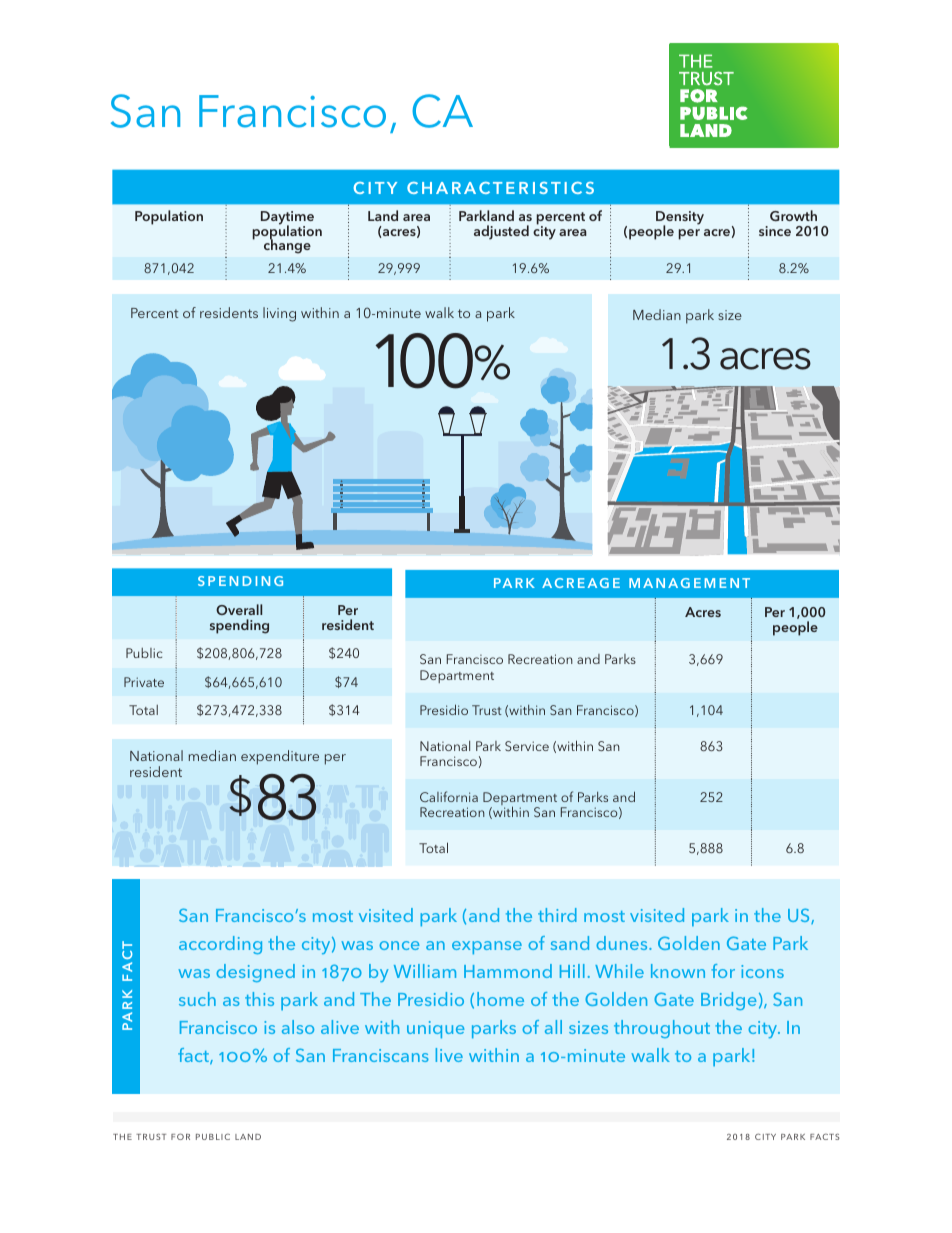 The image size is (952, 1233). Describe the element at coordinates (501, 232) in the screenshot. I see `adjusted` at that location.
